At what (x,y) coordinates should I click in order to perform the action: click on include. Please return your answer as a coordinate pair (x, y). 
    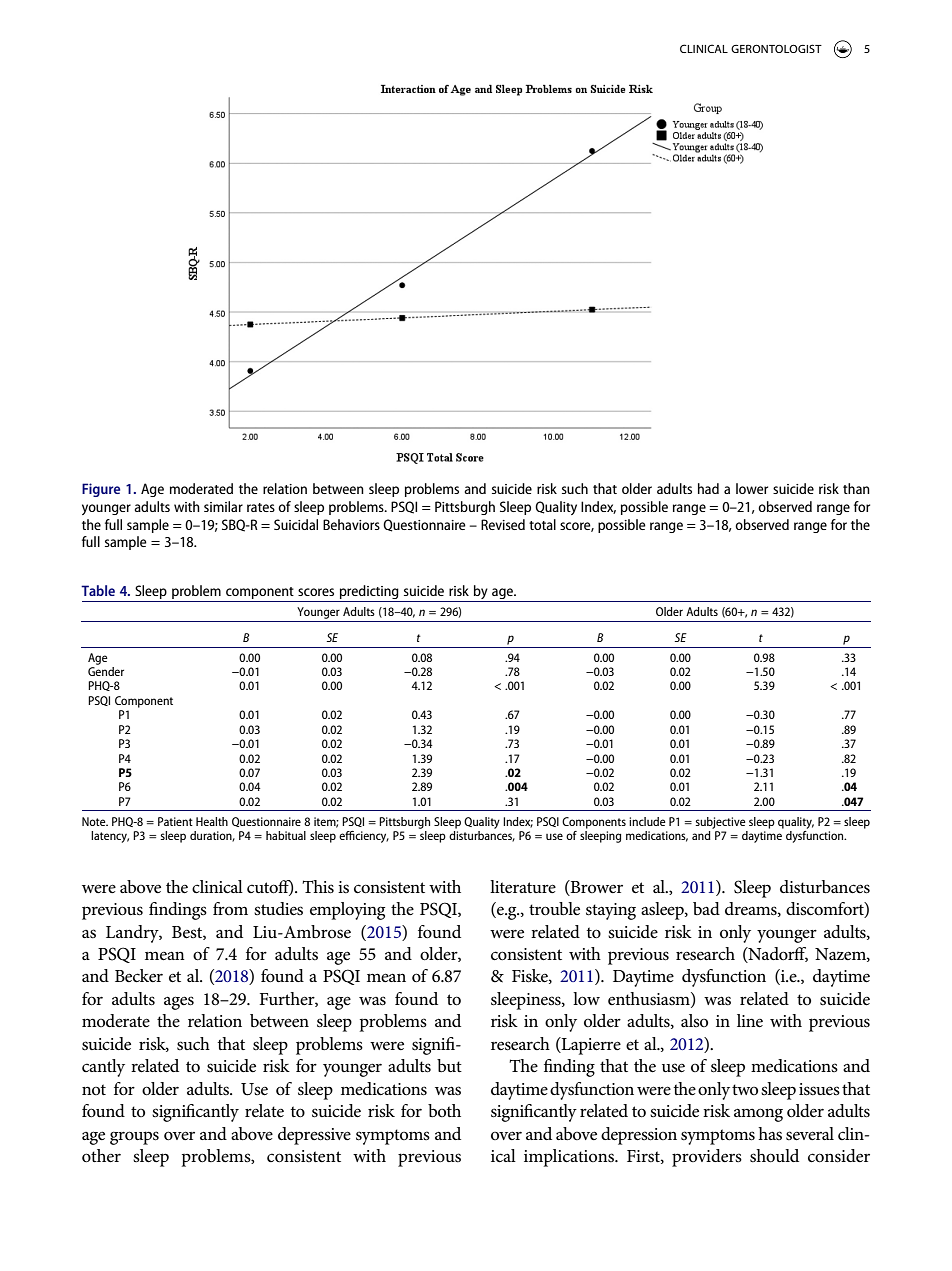
    Looking at the image, I should click on (647, 821).
